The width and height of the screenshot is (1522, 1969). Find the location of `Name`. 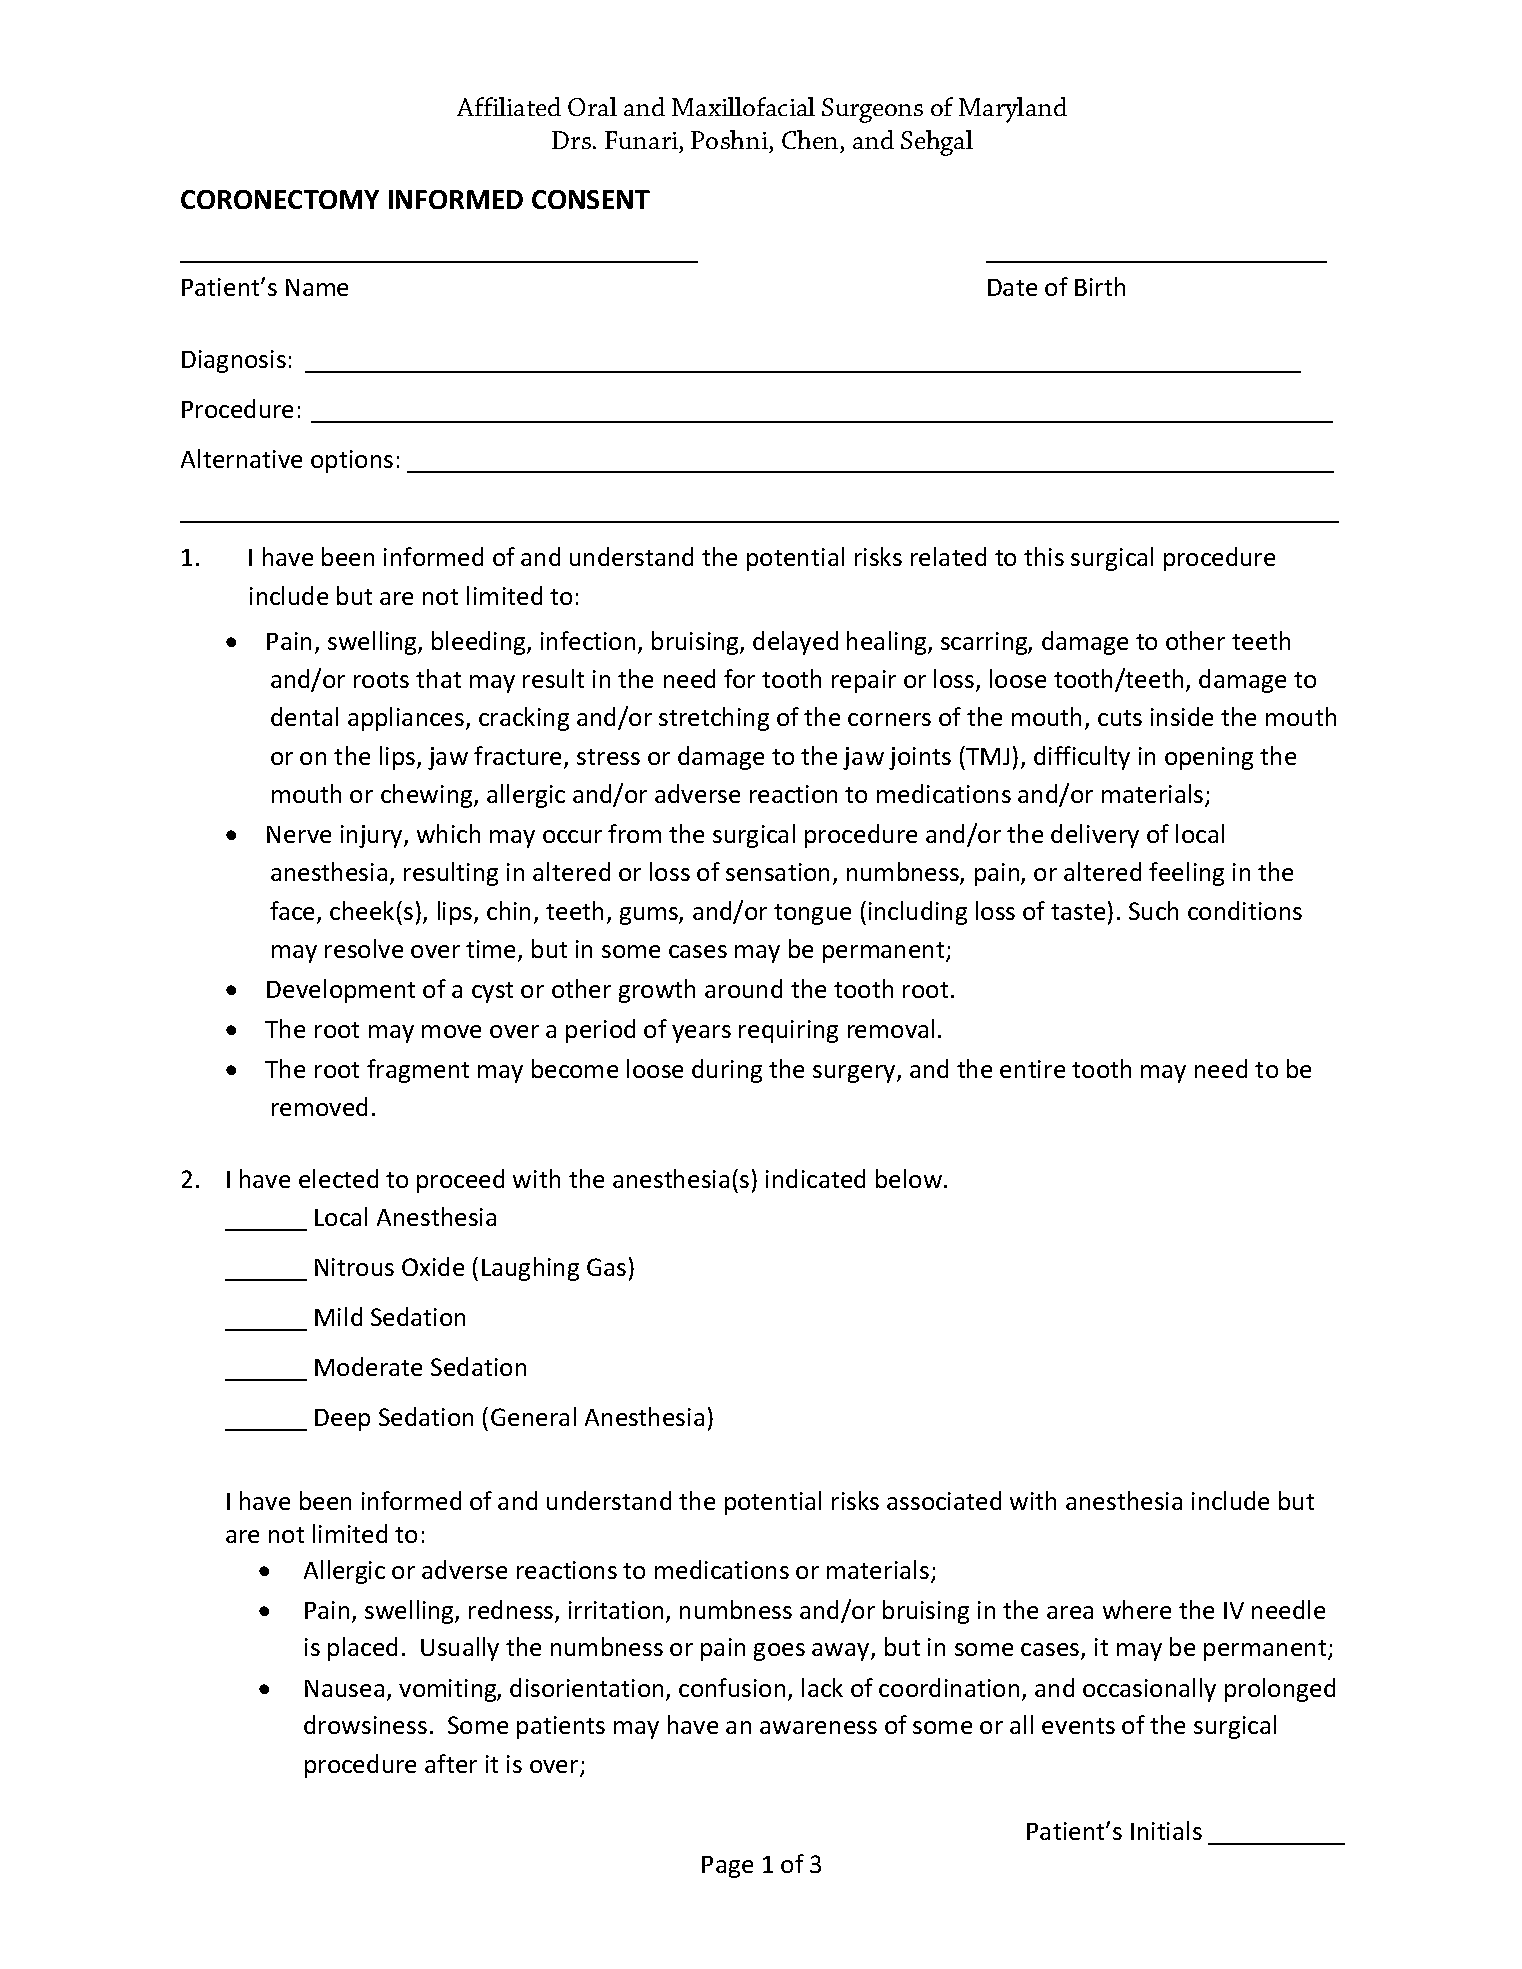

Name is located at coordinates (317, 287).
